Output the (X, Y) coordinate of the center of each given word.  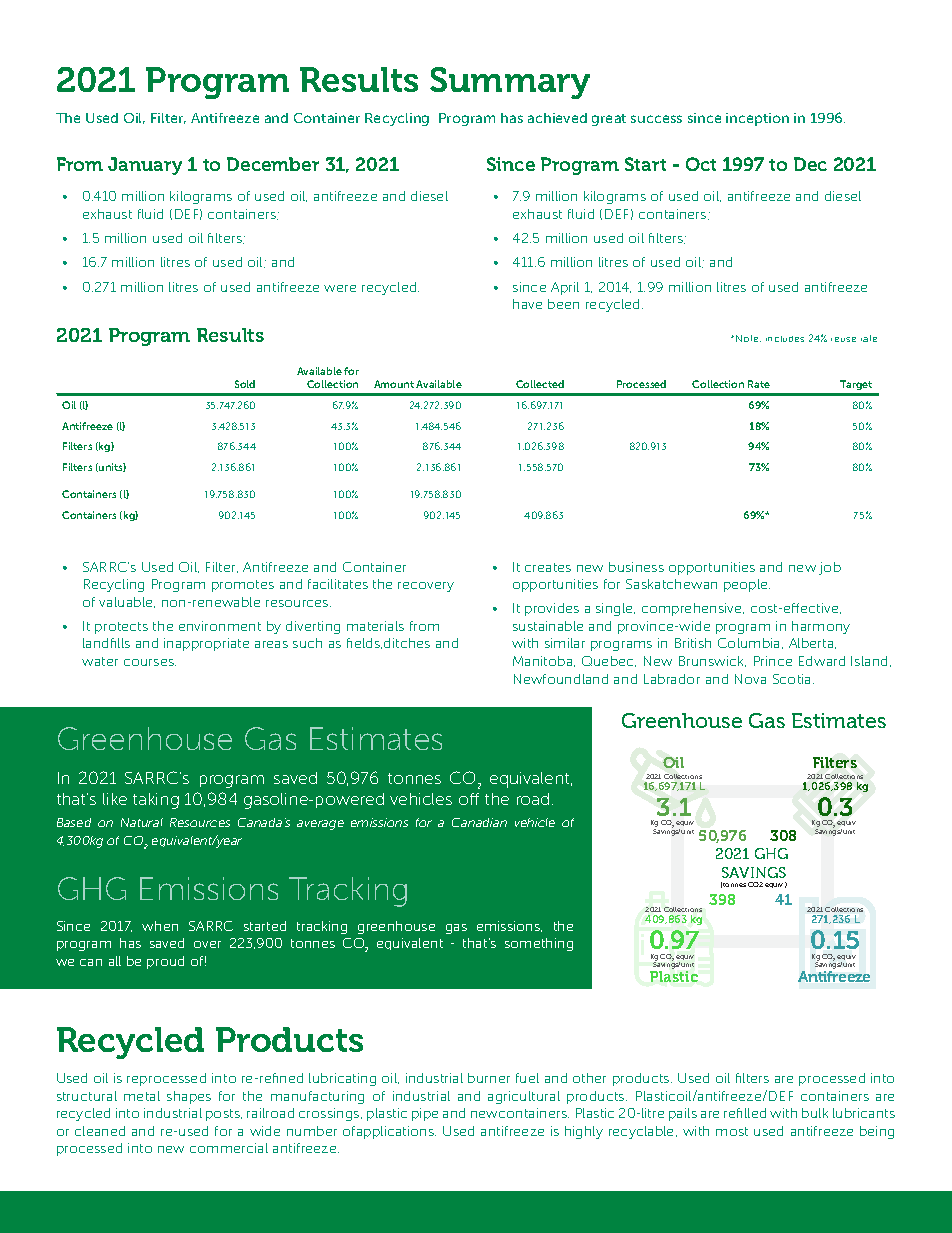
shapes (189, 1097)
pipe (425, 1114)
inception (757, 119)
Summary (510, 83)
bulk (815, 1113)
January (145, 166)
